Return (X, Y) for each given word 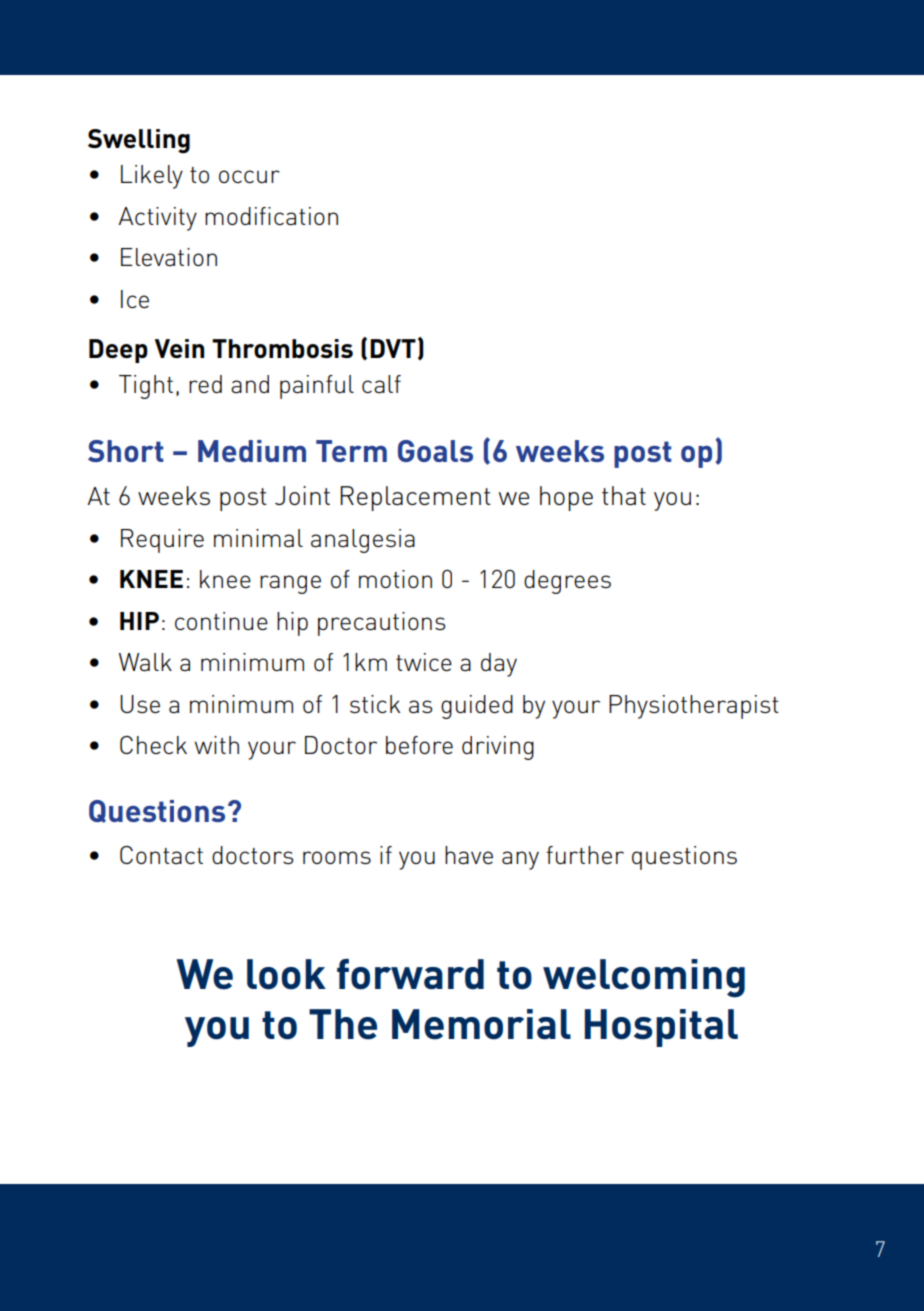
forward (410, 974)
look (286, 974)
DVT (393, 348)
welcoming (644, 978)
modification (271, 216)
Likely (152, 177)
